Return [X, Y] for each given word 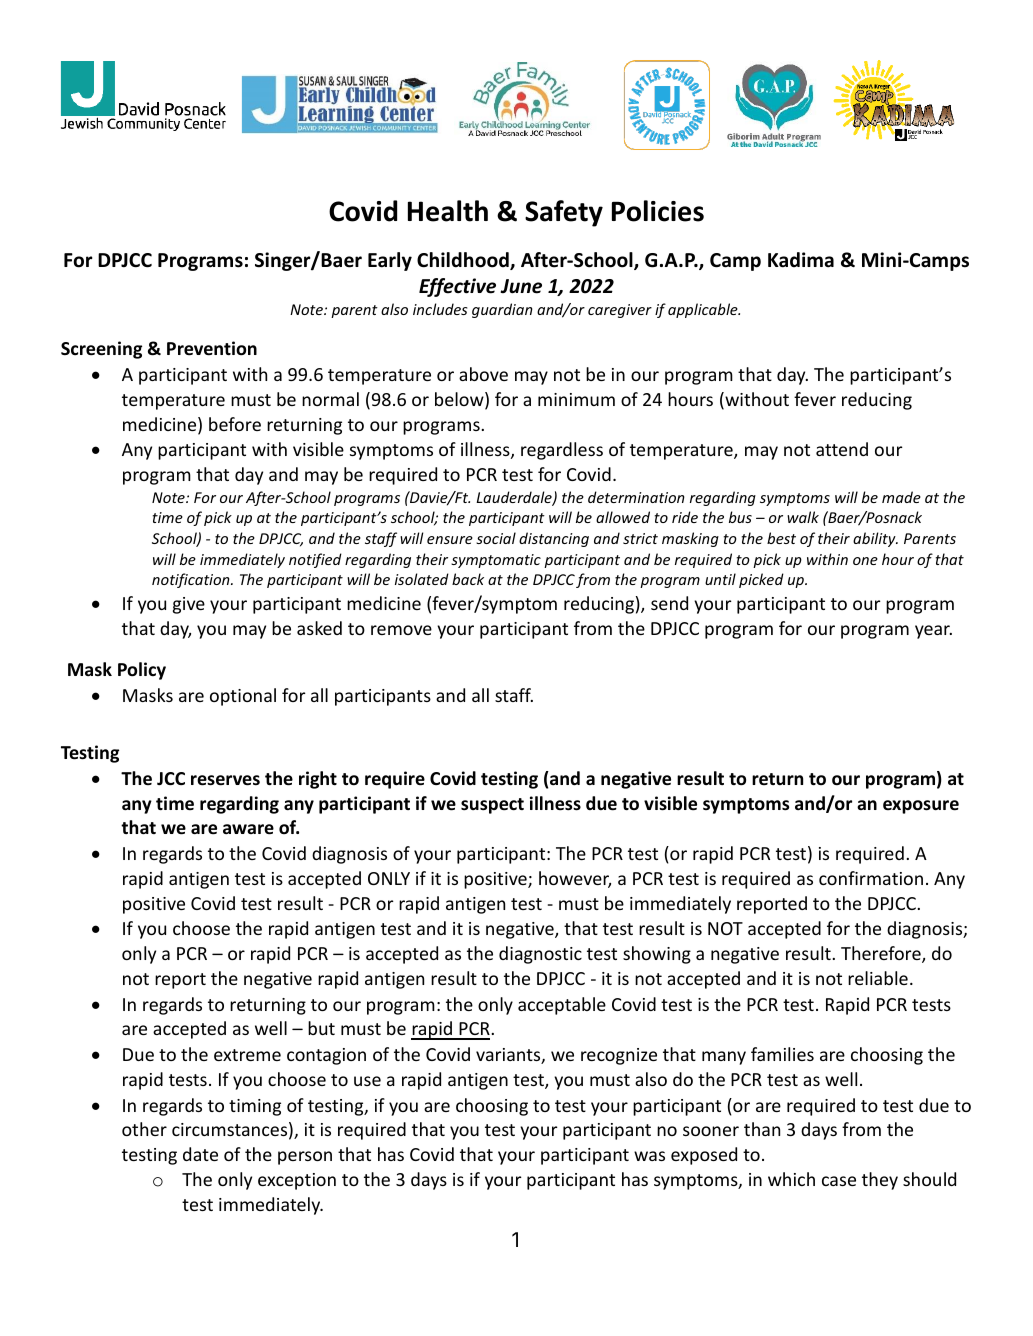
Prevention [212, 348]
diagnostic [540, 955]
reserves [225, 780]
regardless [562, 451]
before [235, 424]
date [200, 1154]
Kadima [801, 260]
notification [192, 580]
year [933, 632]
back [468, 579]
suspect [492, 806]
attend [842, 449]
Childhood [464, 261]
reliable [878, 978]
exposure [921, 807]
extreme [247, 1055]
